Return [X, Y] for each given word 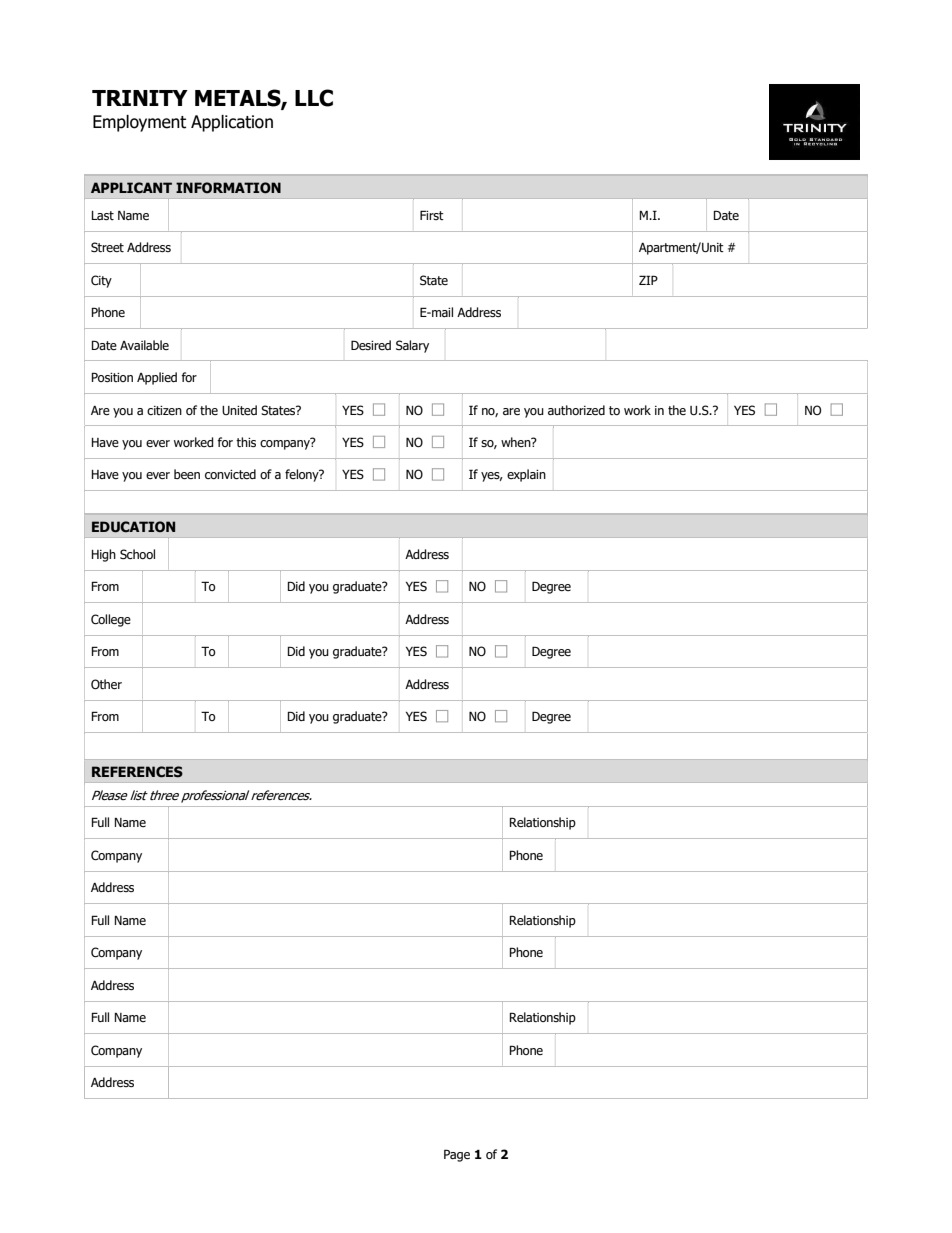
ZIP [648, 280]
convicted [230, 474]
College [111, 620]
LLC [314, 98]
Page [457, 1155]
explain [526, 475]
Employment [139, 123]
